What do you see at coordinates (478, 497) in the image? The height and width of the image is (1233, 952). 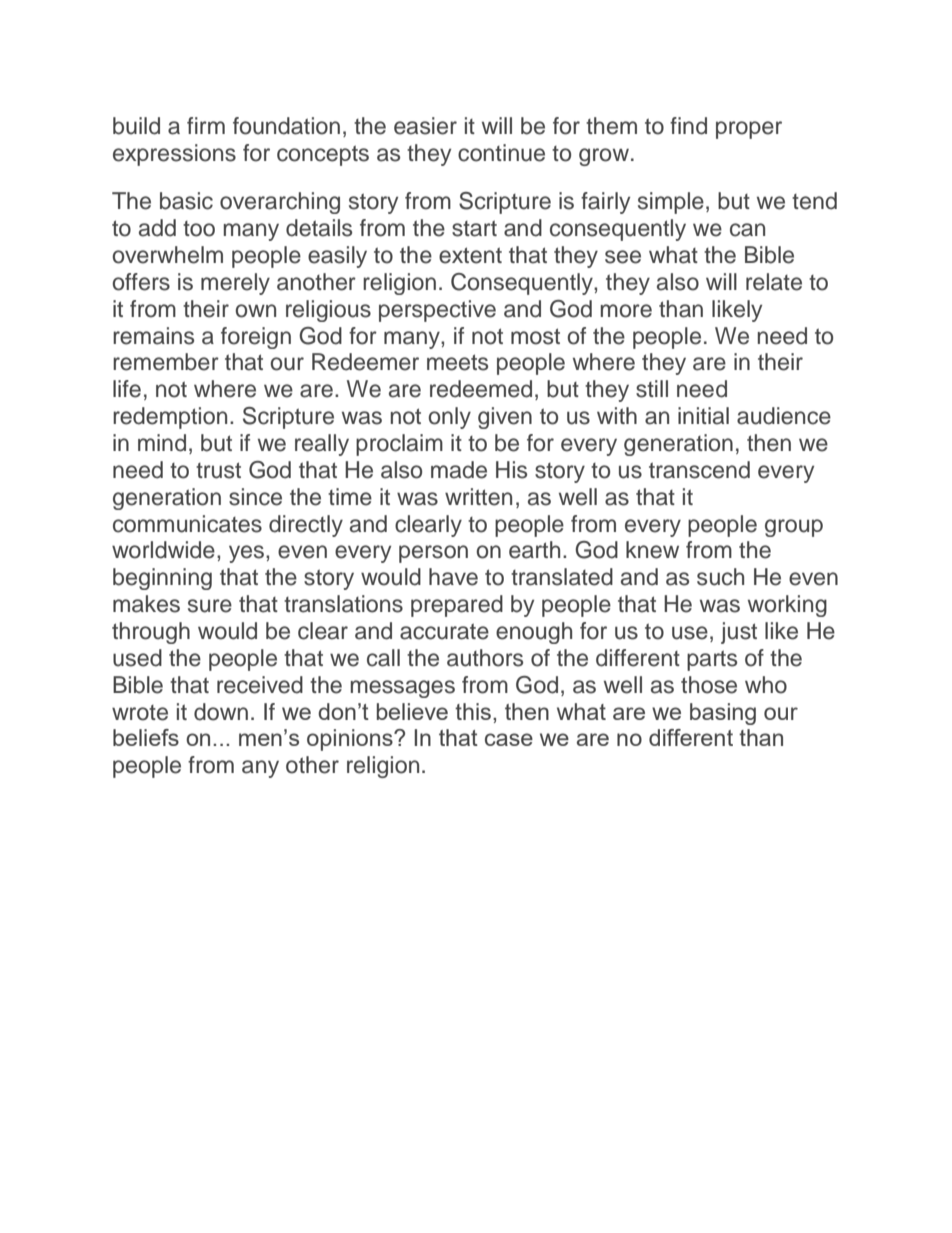 I see `written` at bounding box center [478, 497].
